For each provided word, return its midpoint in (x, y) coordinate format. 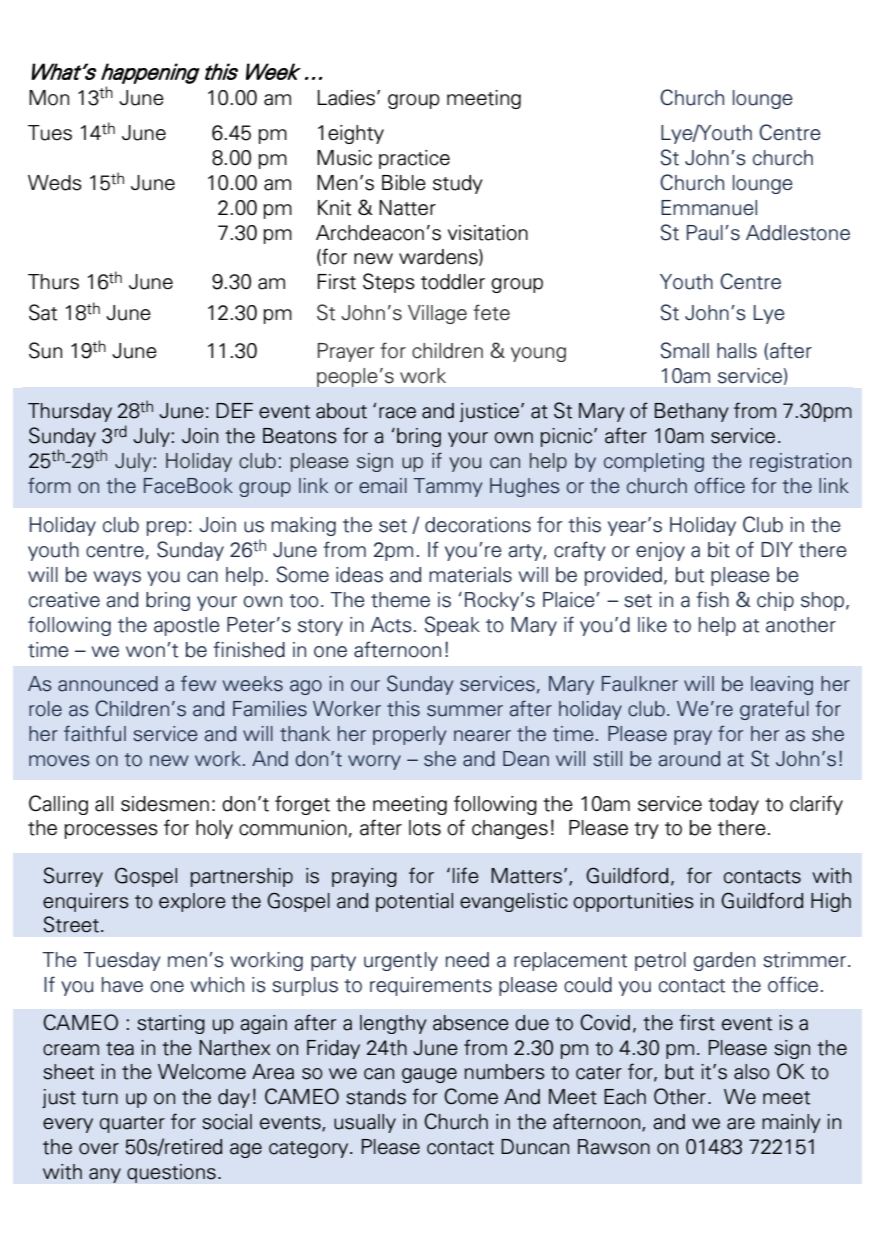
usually (365, 1123)
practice (414, 159)
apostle (187, 626)
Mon (49, 98)
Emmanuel (709, 208)
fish (712, 599)
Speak (452, 626)
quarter (132, 1124)
